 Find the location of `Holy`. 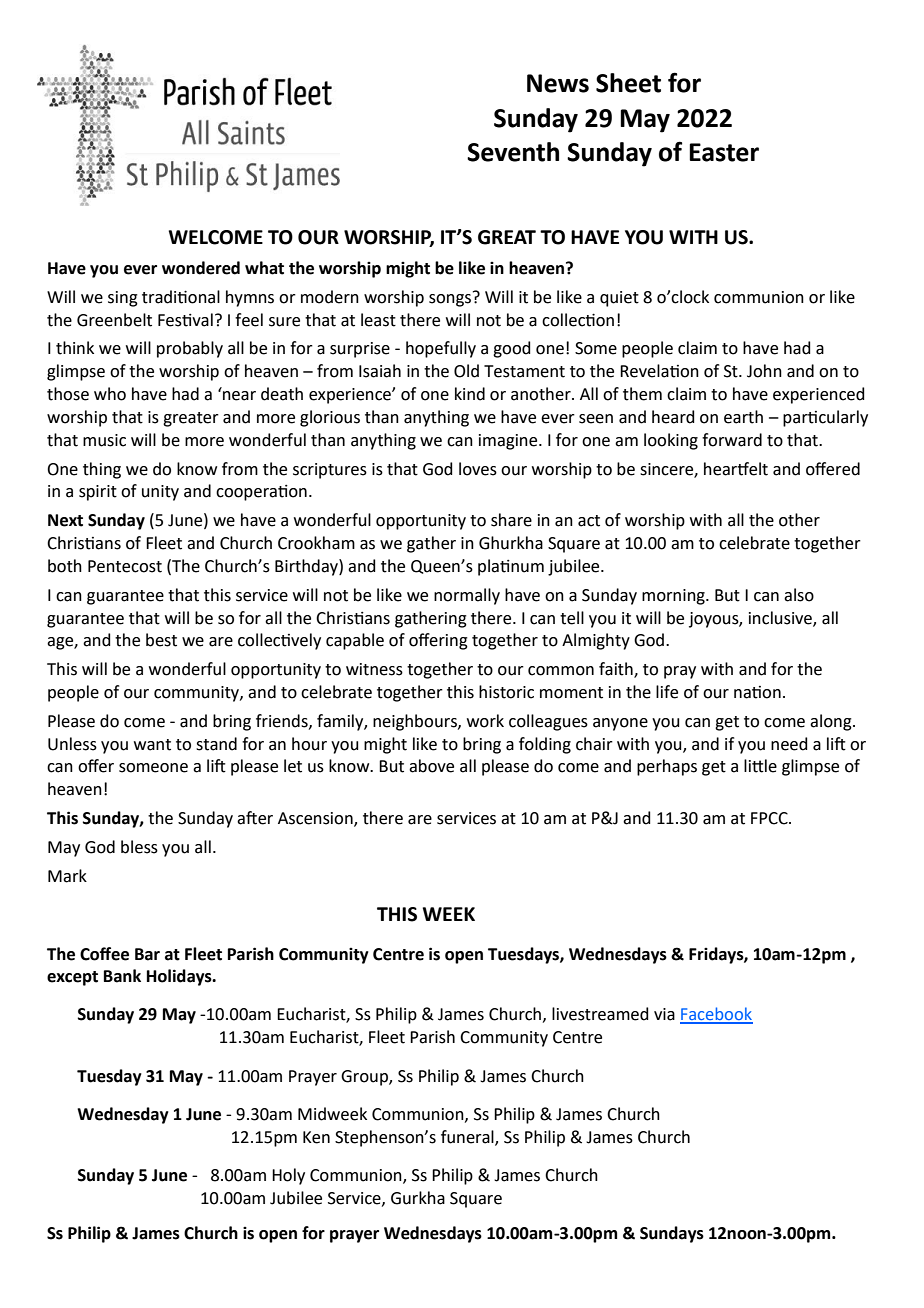

Holy is located at coordinates (288, 1176).
